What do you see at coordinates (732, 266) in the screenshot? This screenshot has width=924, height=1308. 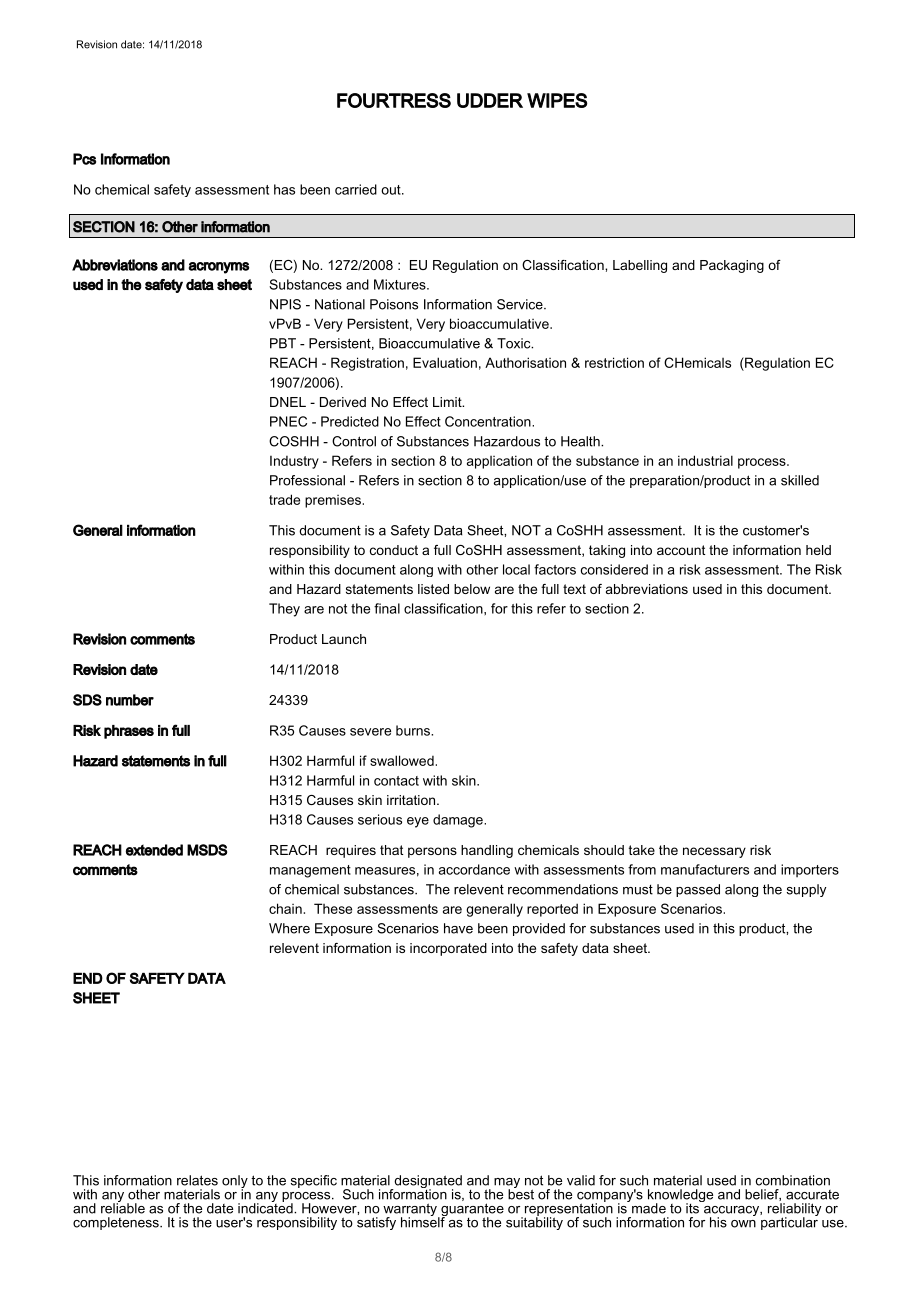 I see `Packaging` at bounding box center [732, 266].
